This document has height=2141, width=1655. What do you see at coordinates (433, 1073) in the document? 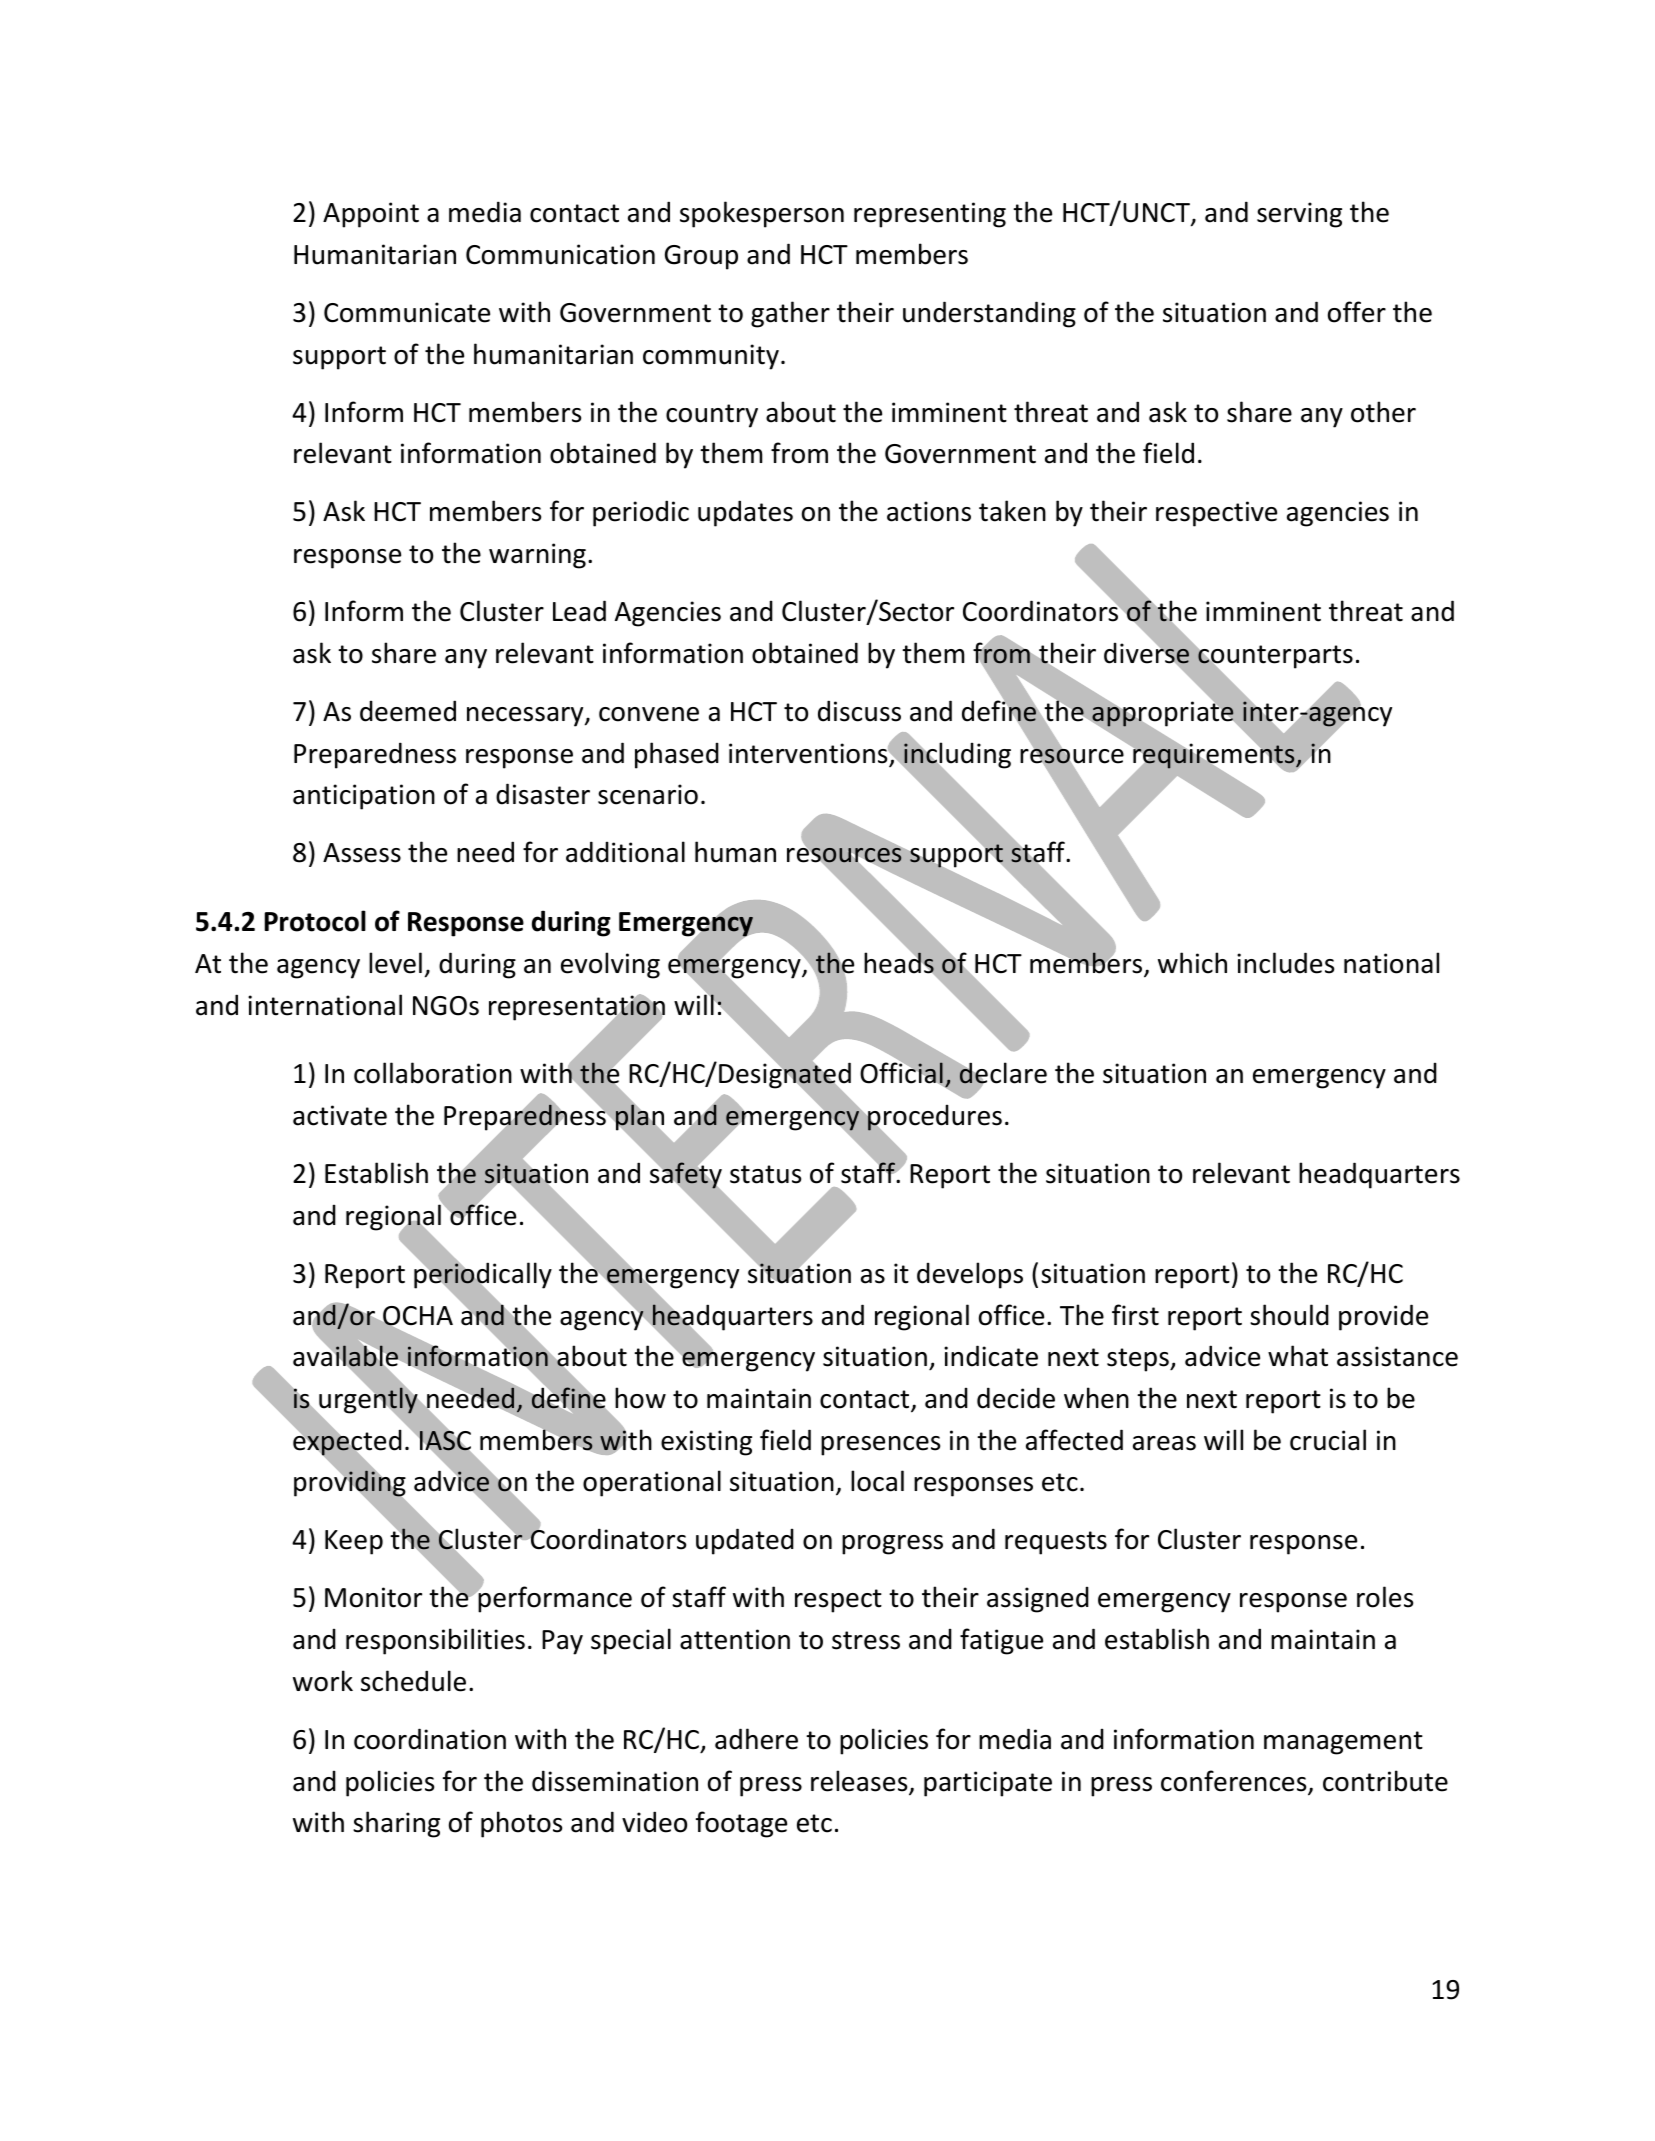
I see `collaboration` at bounding box center [433, 1073].
